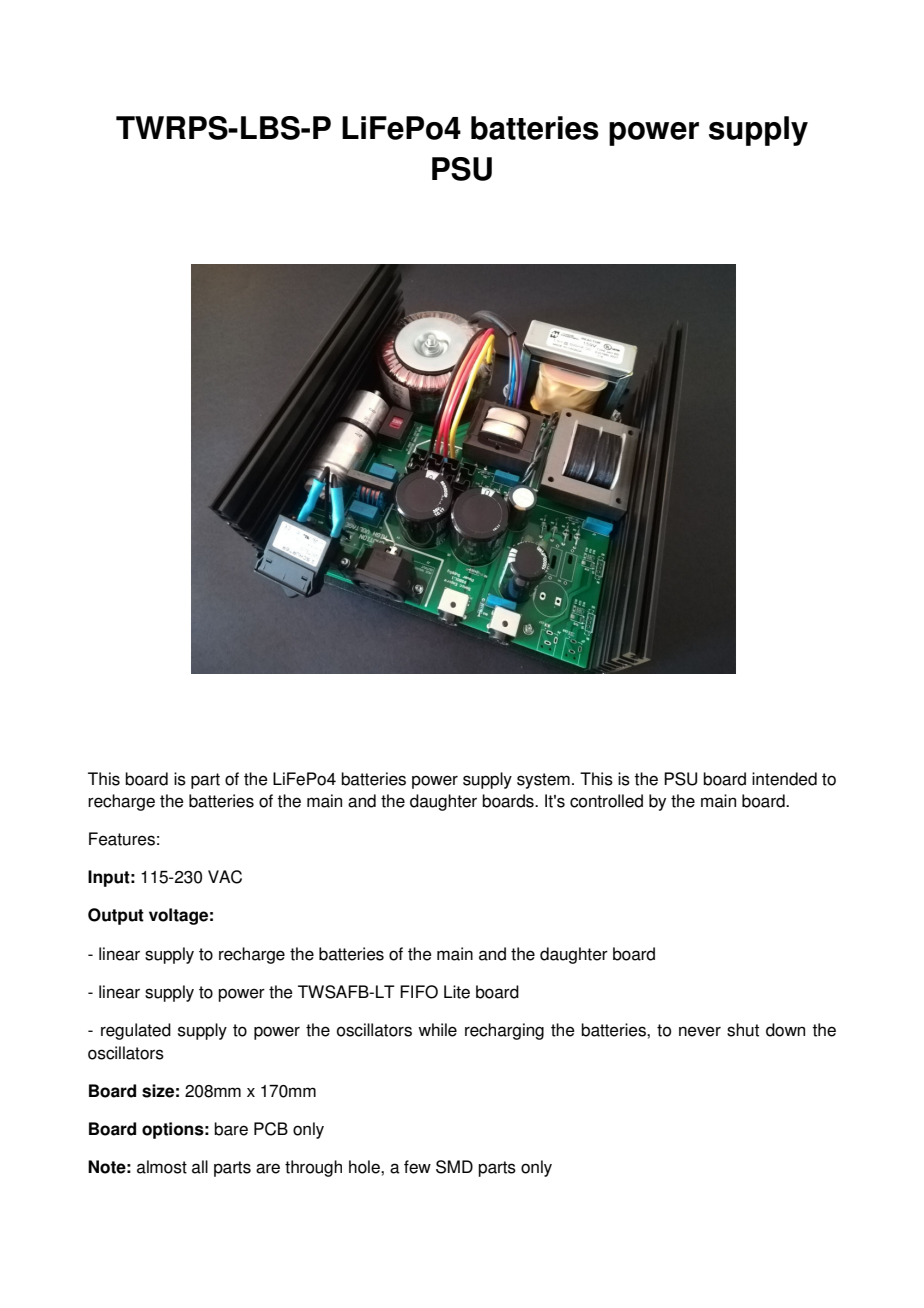 Image resolution: width=924 pixels, height=1308 pixels. I want to click on all, so click(200, 1167).
